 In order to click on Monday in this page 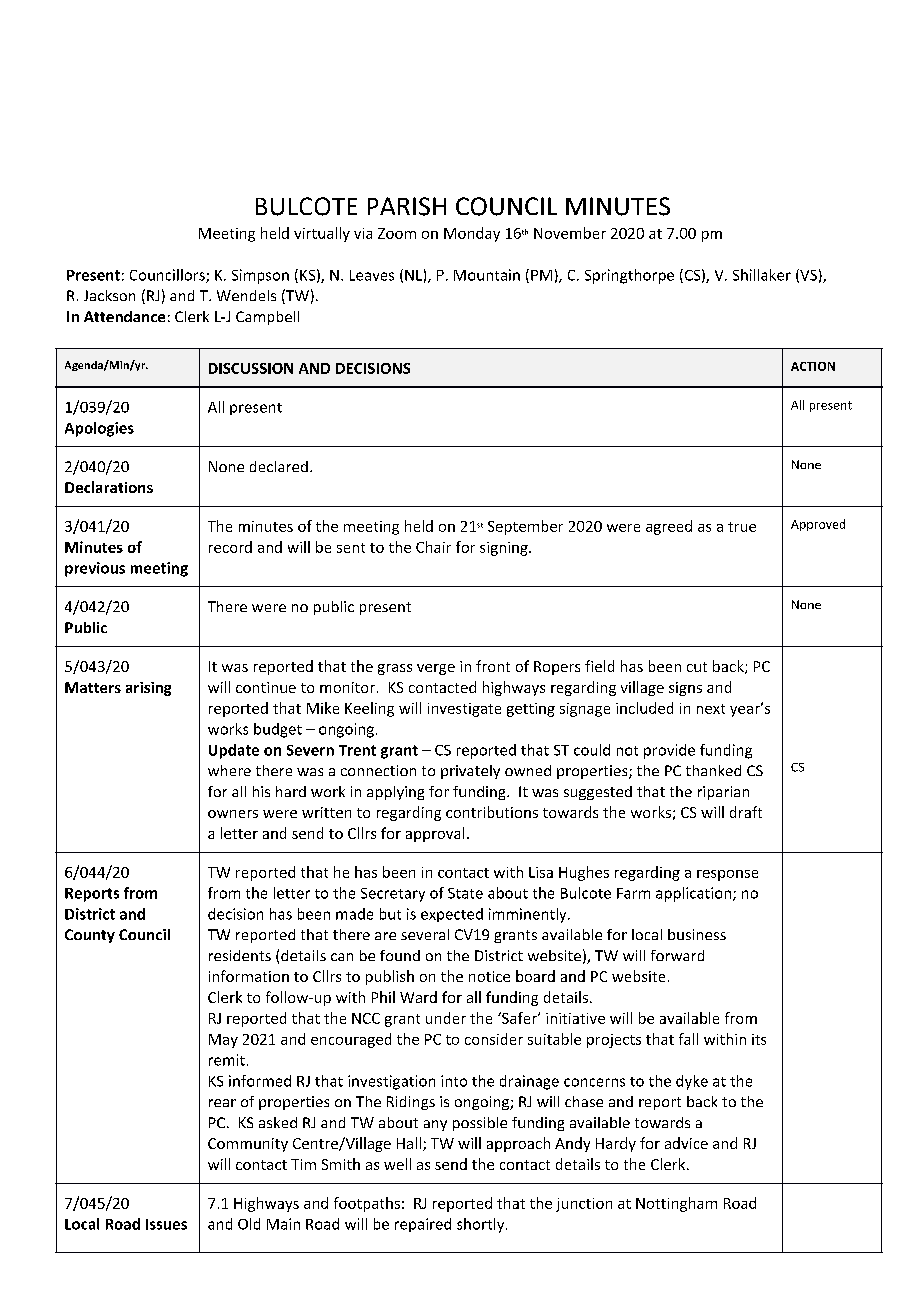, I will do `click(472, 234)`.
